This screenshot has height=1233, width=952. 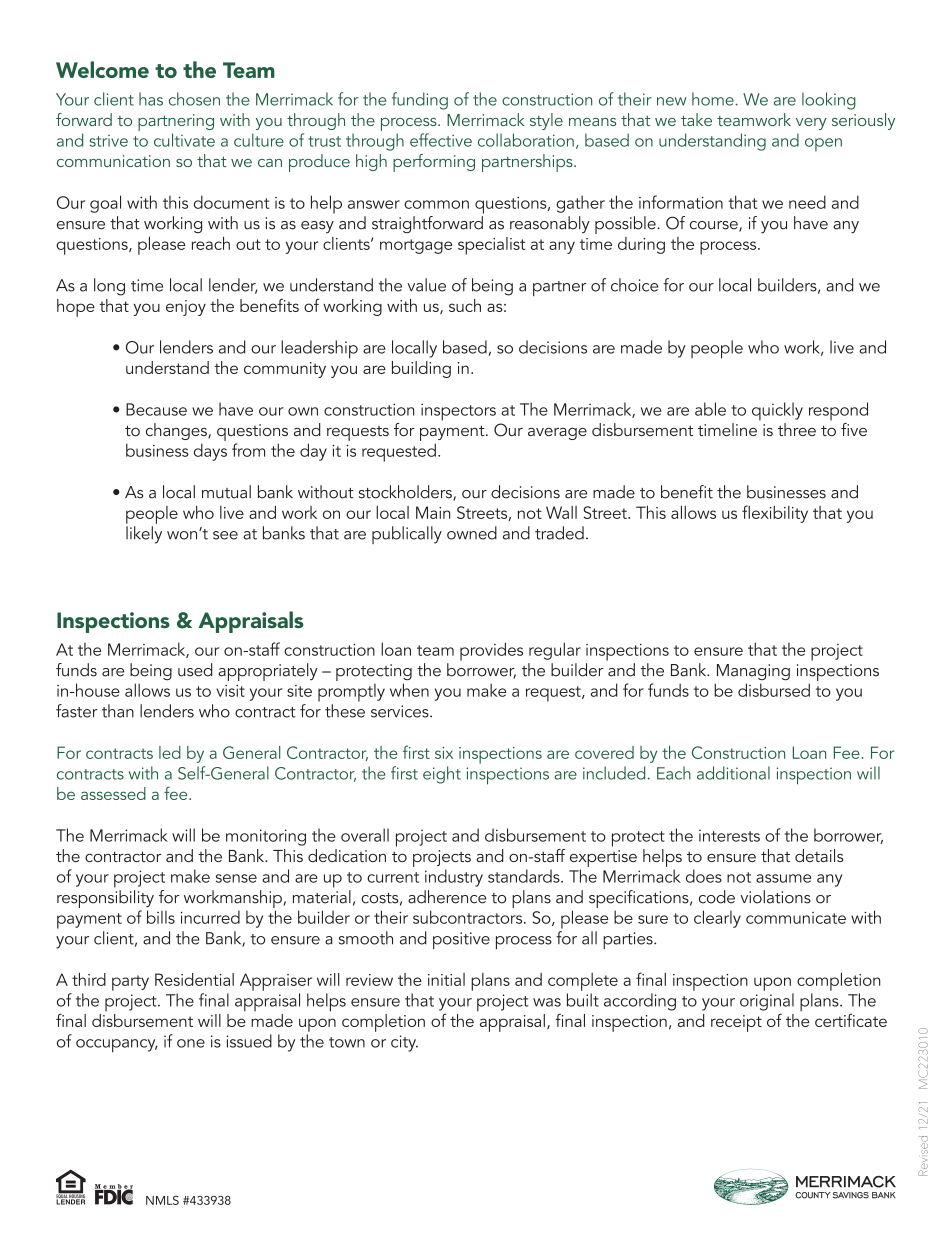 What do you see at coordinates (777, 411) in the screenshot?
I see `quickly` at bounding box center [777, 411].
